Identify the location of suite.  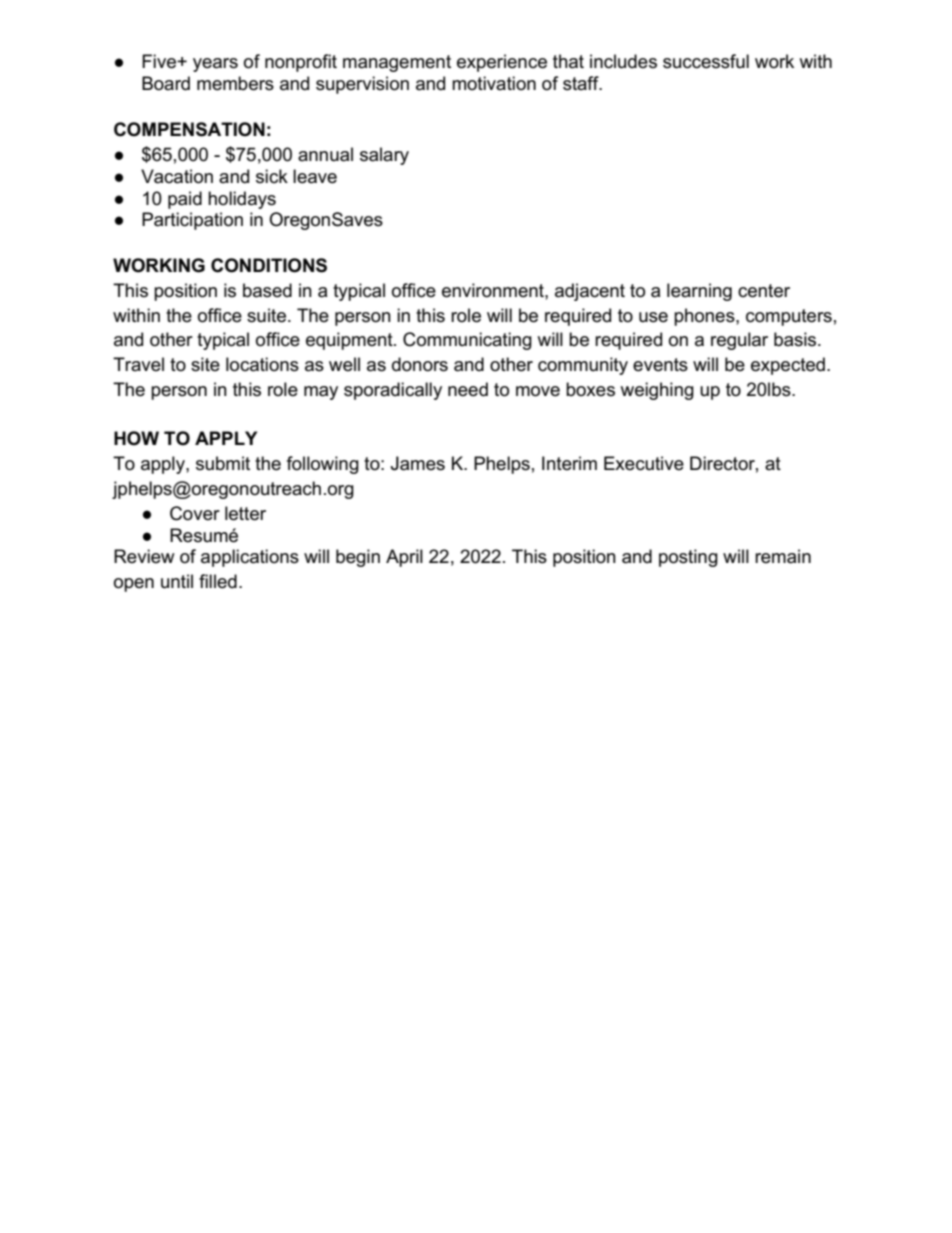
(266, 315).
